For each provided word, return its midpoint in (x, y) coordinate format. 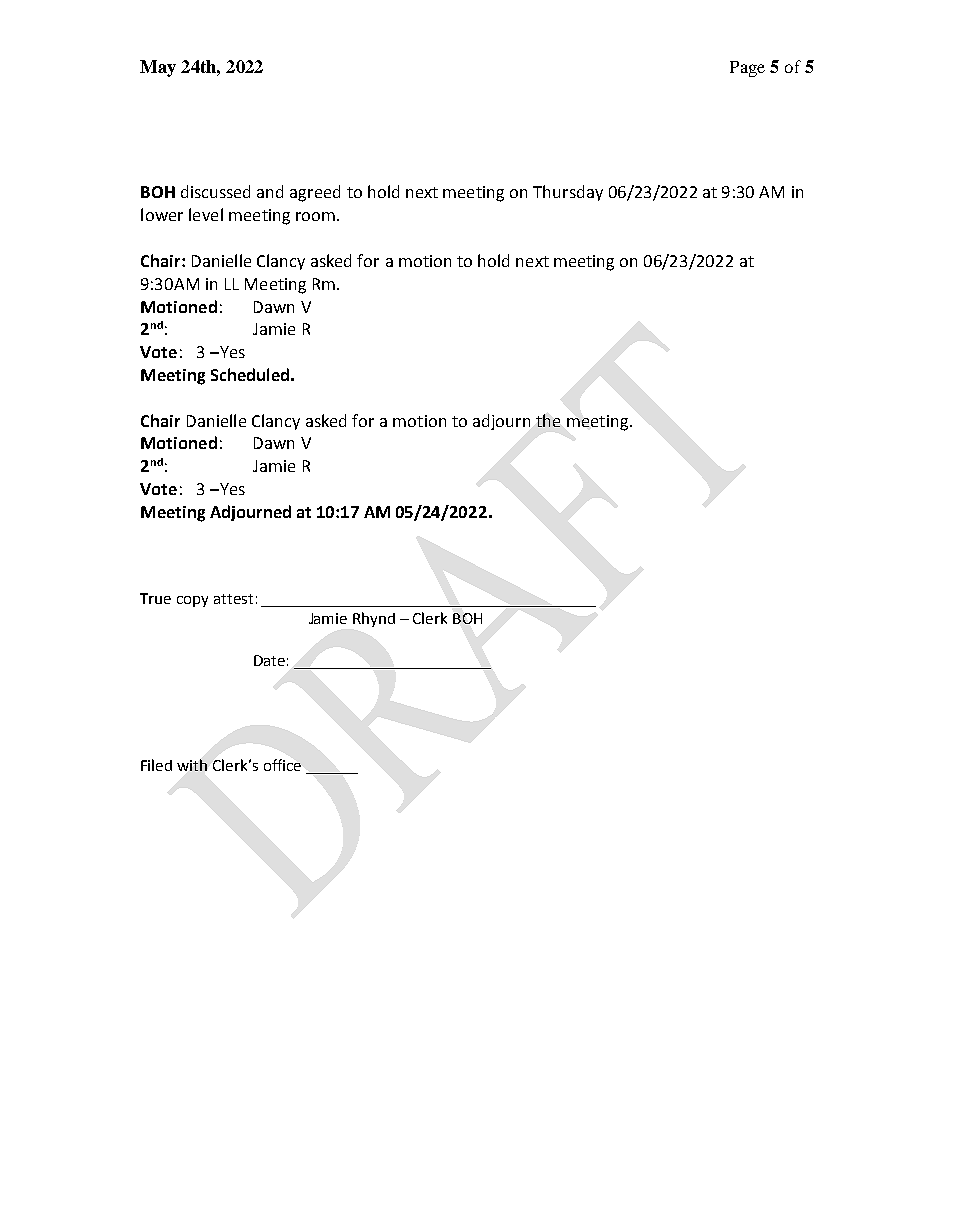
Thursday (568, 193)
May (158, 68)
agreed (315, 193)
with (192, 765)
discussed (215, 191)
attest (233, 599)
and (270, 191)
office (282, 765)
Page (747, 69)
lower (162, 214)
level (206, 214)
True (155, 598)
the (548, 420)
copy (192, 601)
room (315, 216)
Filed (156, 765)
